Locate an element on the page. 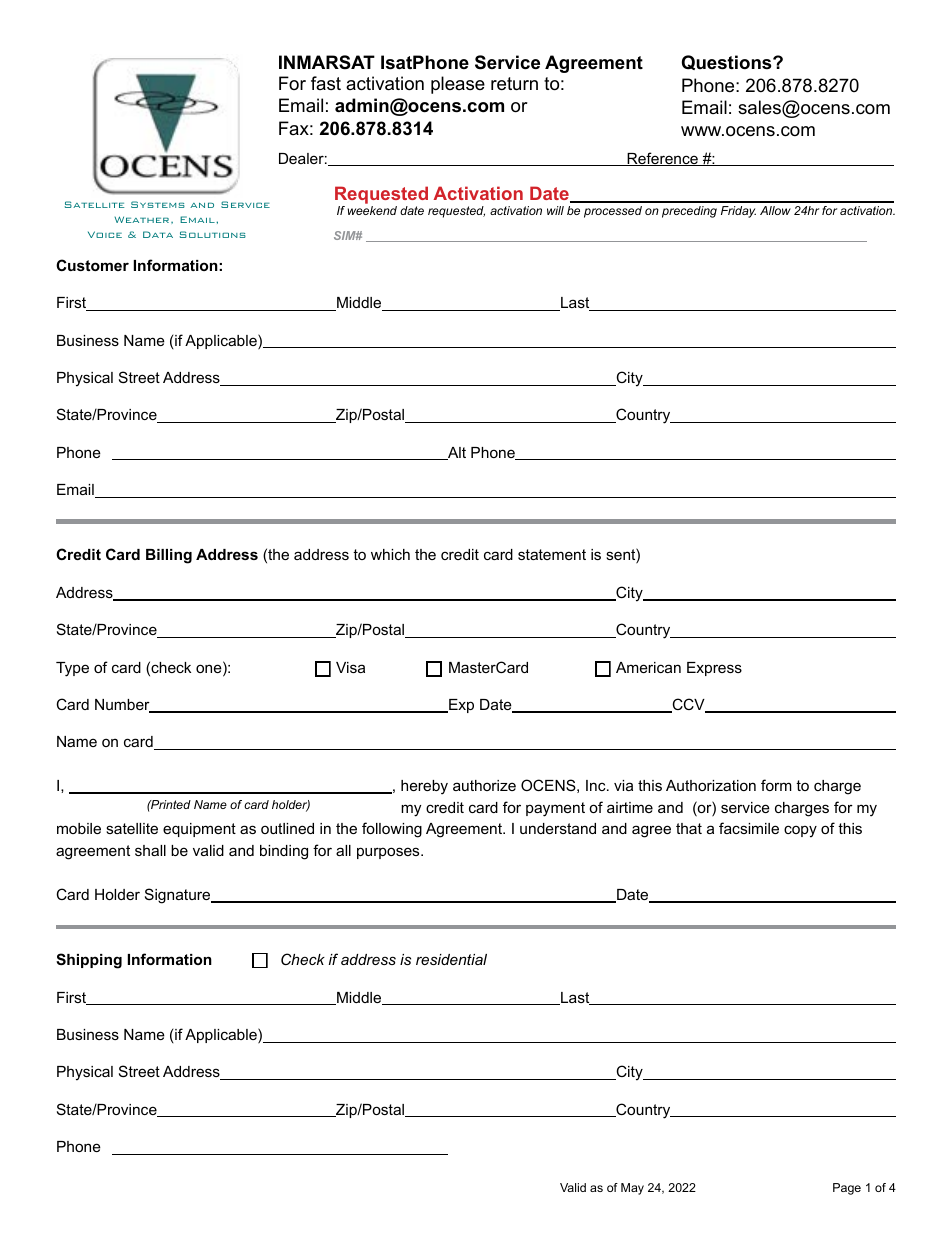 The image size is (952, 1233). Express is located at coordinates (714, 669).
